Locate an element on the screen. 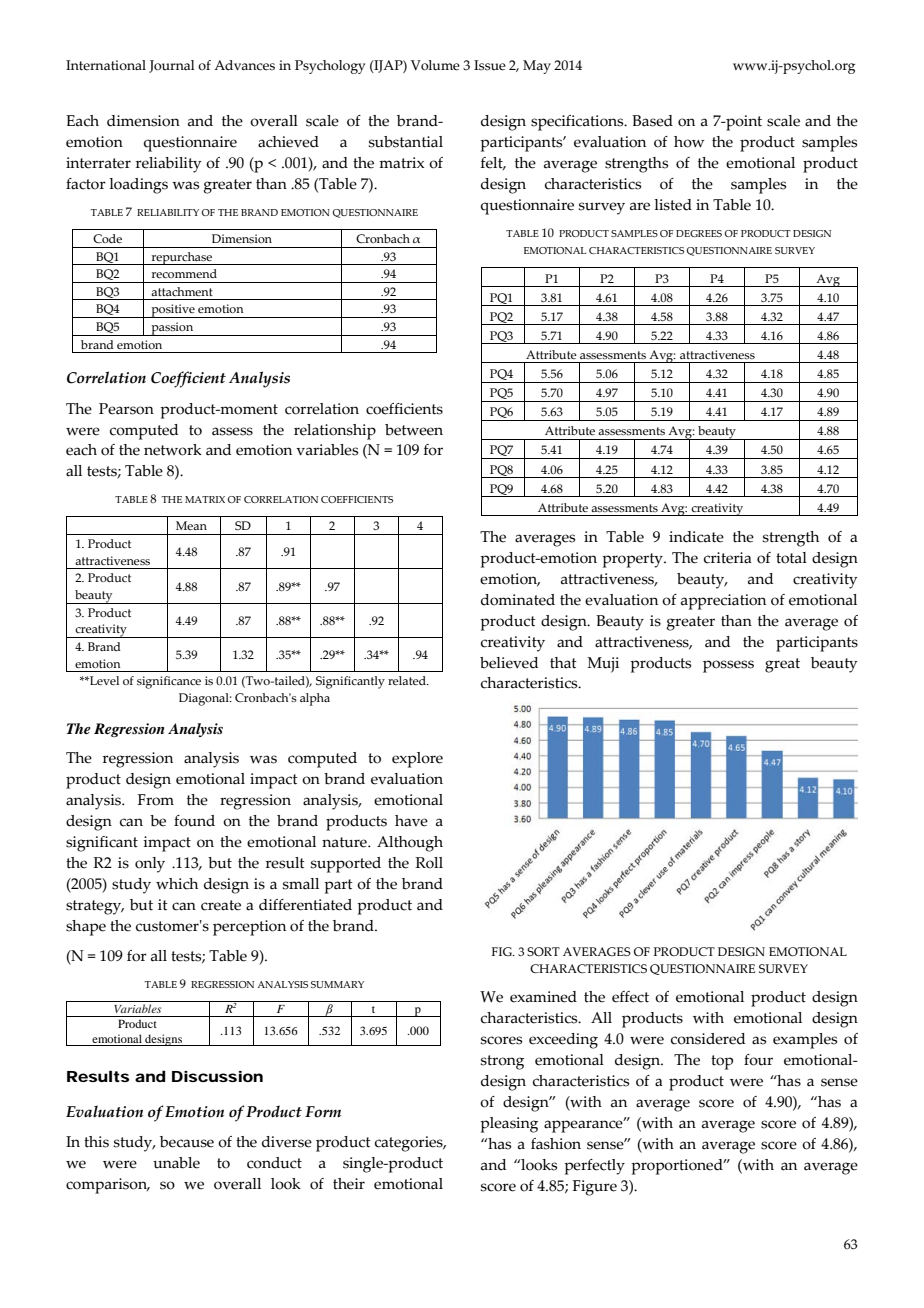 The image size is (924, 1308). how is located at coordinates (689, 142).
